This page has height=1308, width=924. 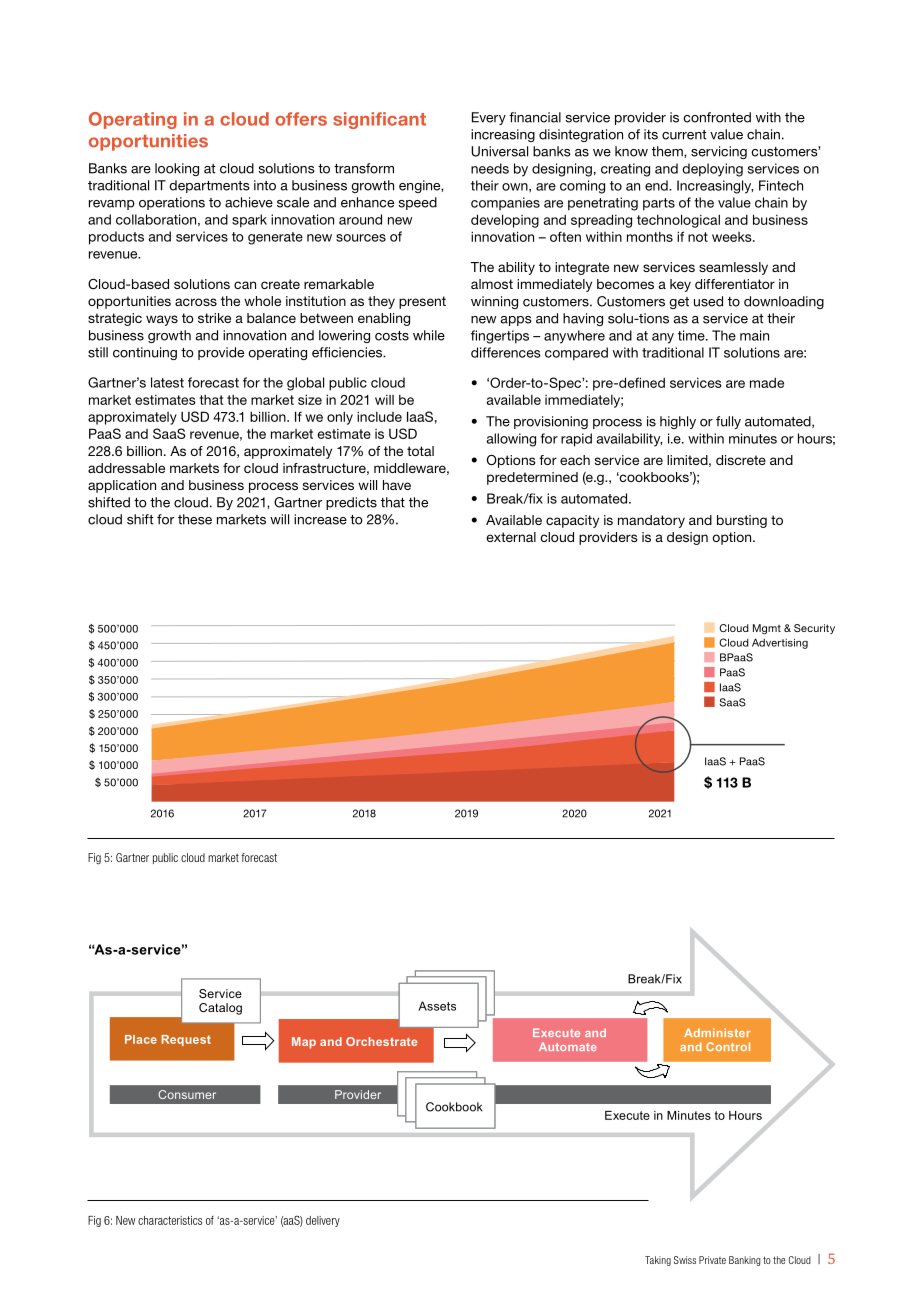 What do you see at coordinates (742, 521) in the page?
I see `bursting` at bounding box center [742, 521].
